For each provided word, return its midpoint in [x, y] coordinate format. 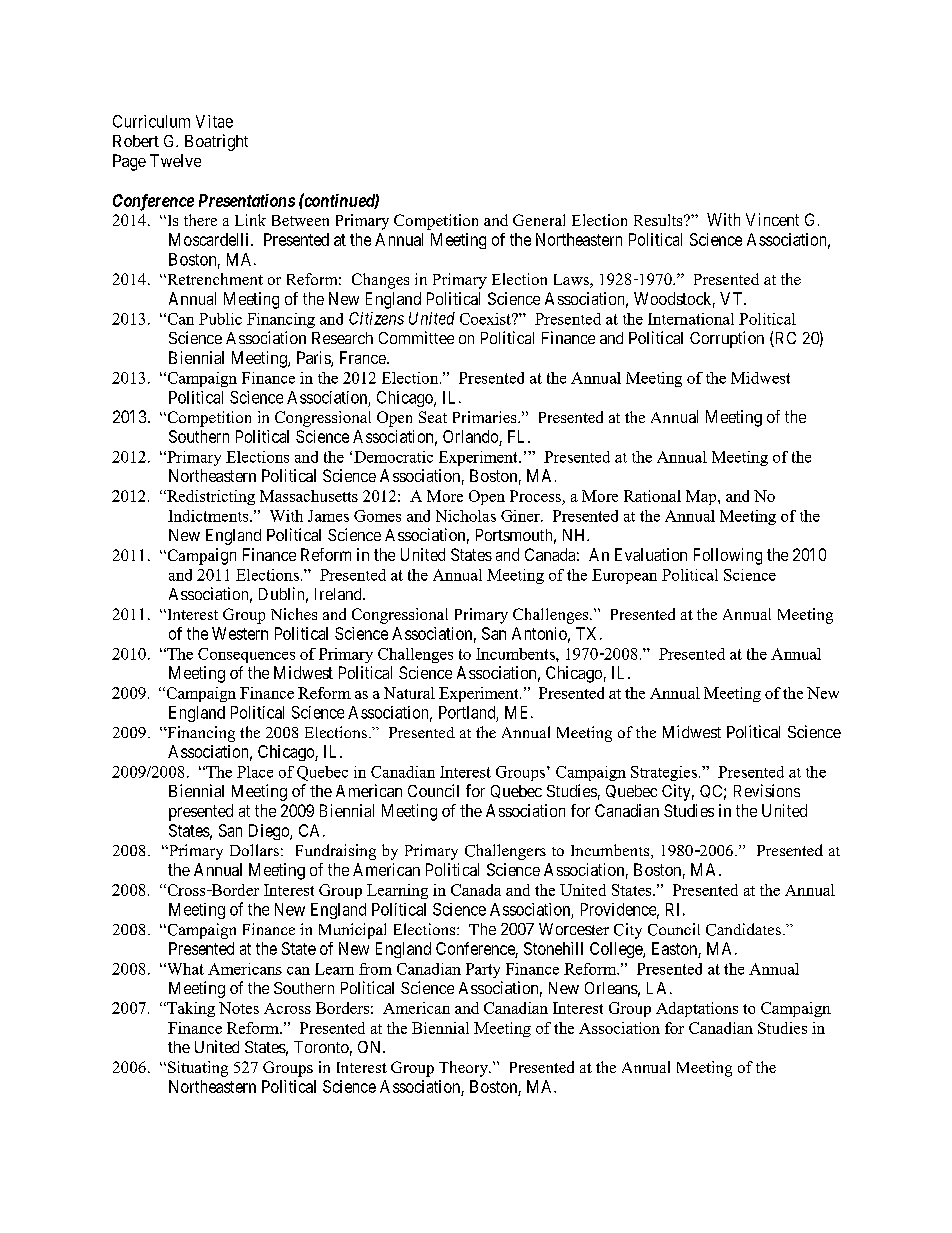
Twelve [175, 160]
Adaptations [697, 1009]
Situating [198, 1069]
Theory [465, 1069]
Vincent [772, 219]
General [539, 220]
